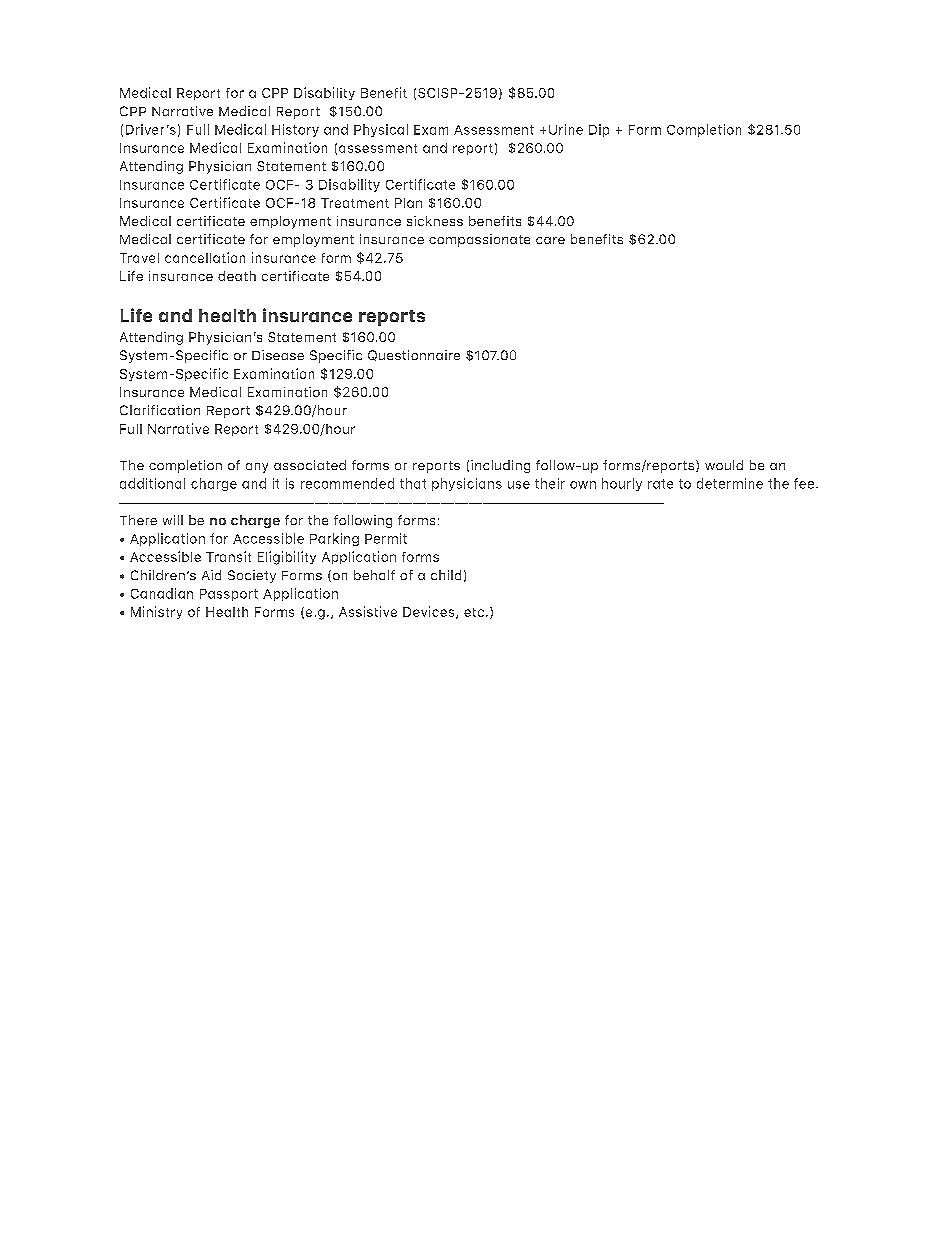 This screenshot has width=952, height=1233. I want to click on And, so click(175, 315).
